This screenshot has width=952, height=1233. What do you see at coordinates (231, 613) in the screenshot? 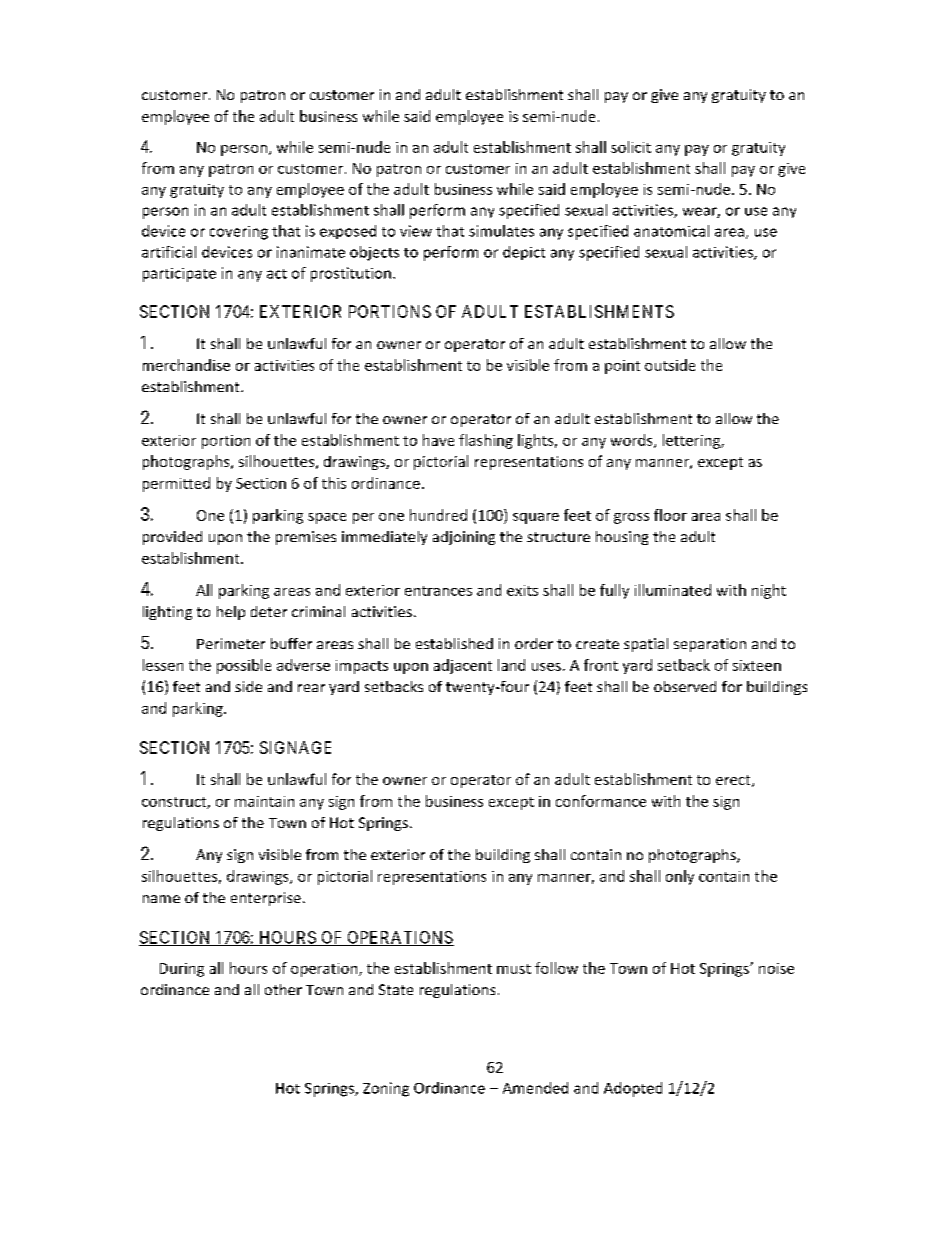
I see `help` at bounding box center [231, 613].
